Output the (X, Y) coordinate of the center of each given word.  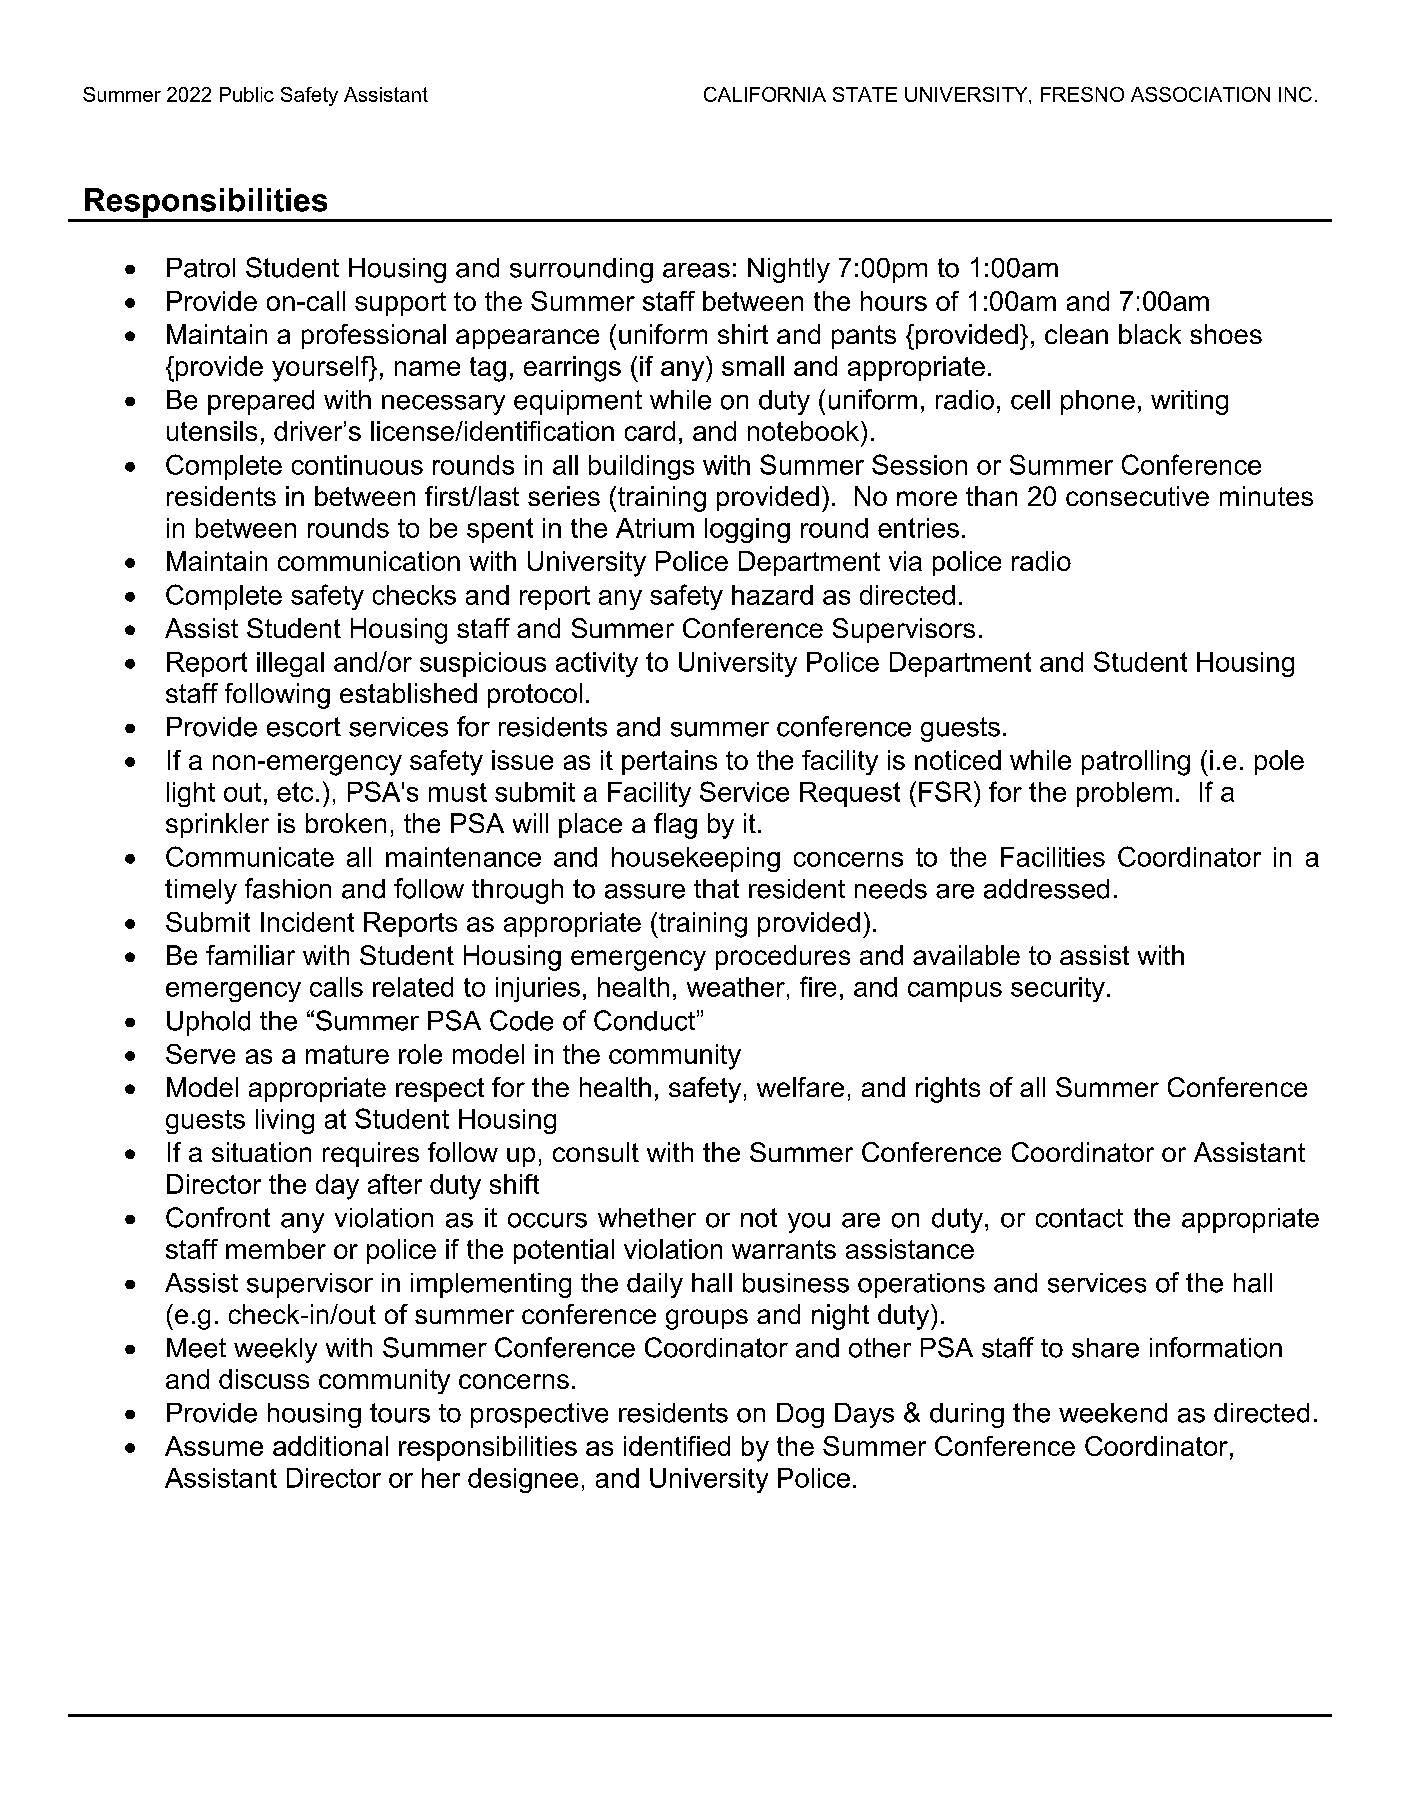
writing (1189, 402)
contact (1079, 1218)
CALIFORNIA (765, 94)
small (753, 366)
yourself (321, 369)
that (716, 889)
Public (247, 94)
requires (371, 1154)
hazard (772, 595)
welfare (800, 1087)
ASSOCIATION (1200, 94)
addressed (1046, 889)
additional (330, 1446)
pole (1279, 762)
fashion (288, 888)
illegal (290, 664)
